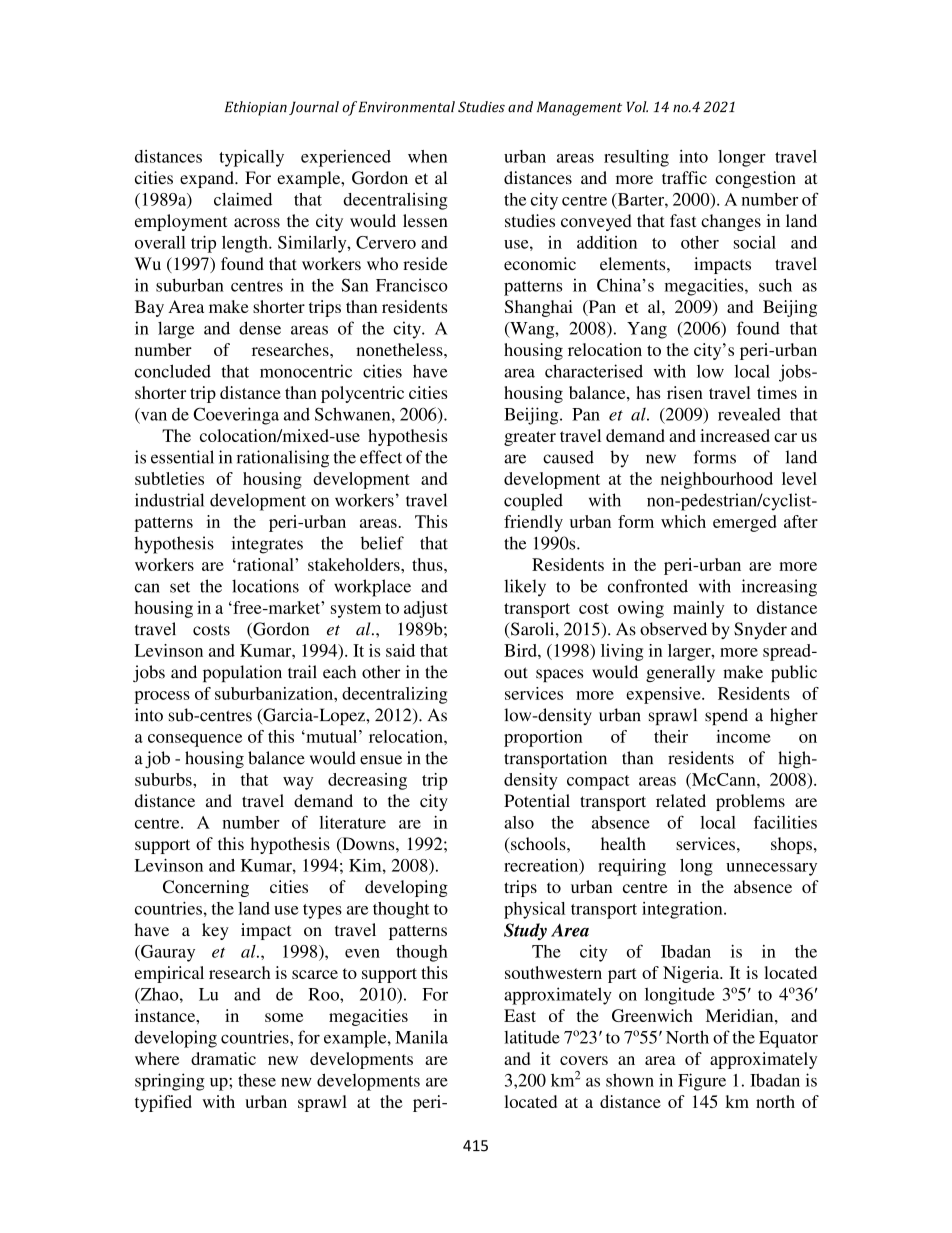 This page has width=952, height=1233. I want to click on adjust, so click(426, 609).
